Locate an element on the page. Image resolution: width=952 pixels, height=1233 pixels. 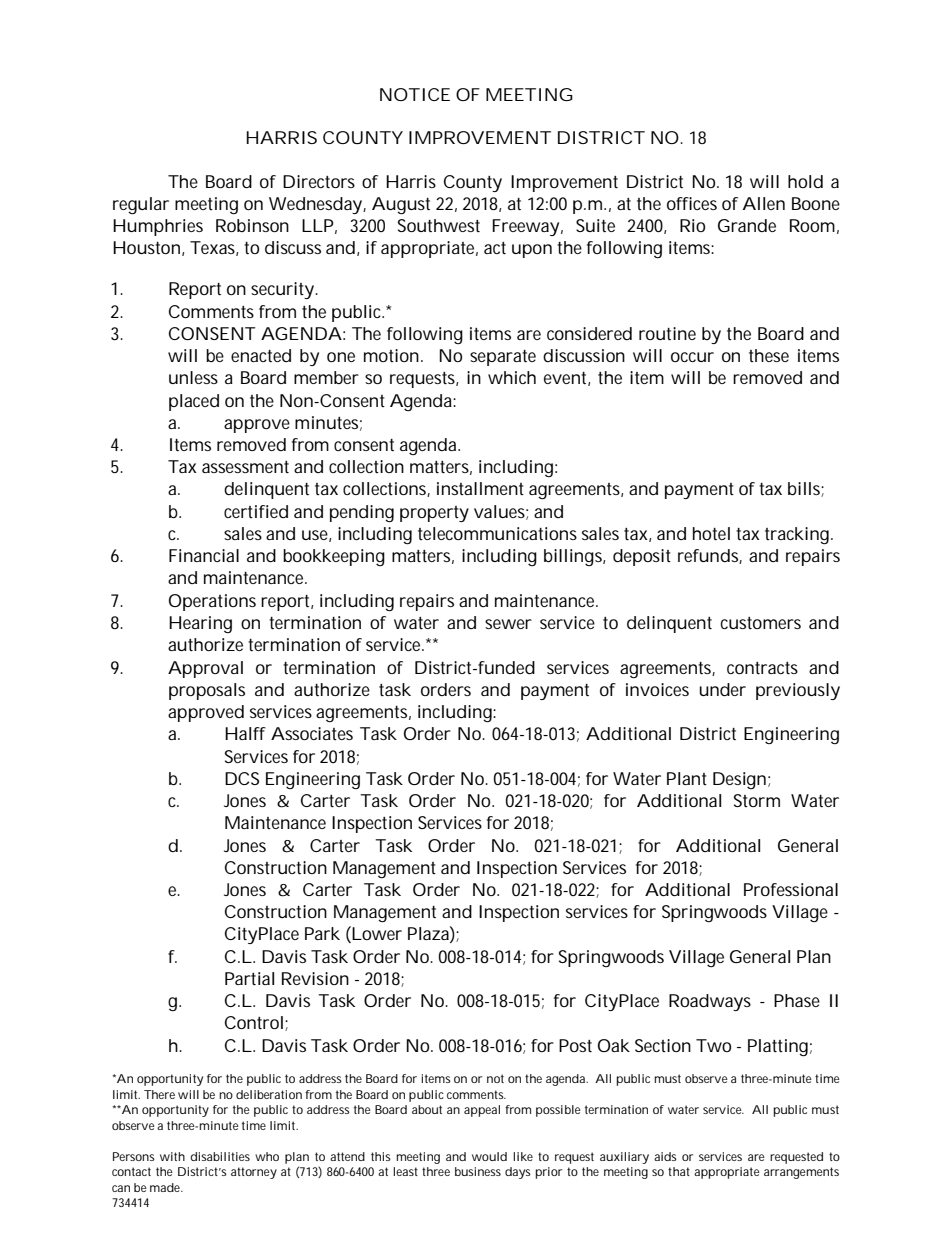
Hearing is located at coordinates (200, 624).
